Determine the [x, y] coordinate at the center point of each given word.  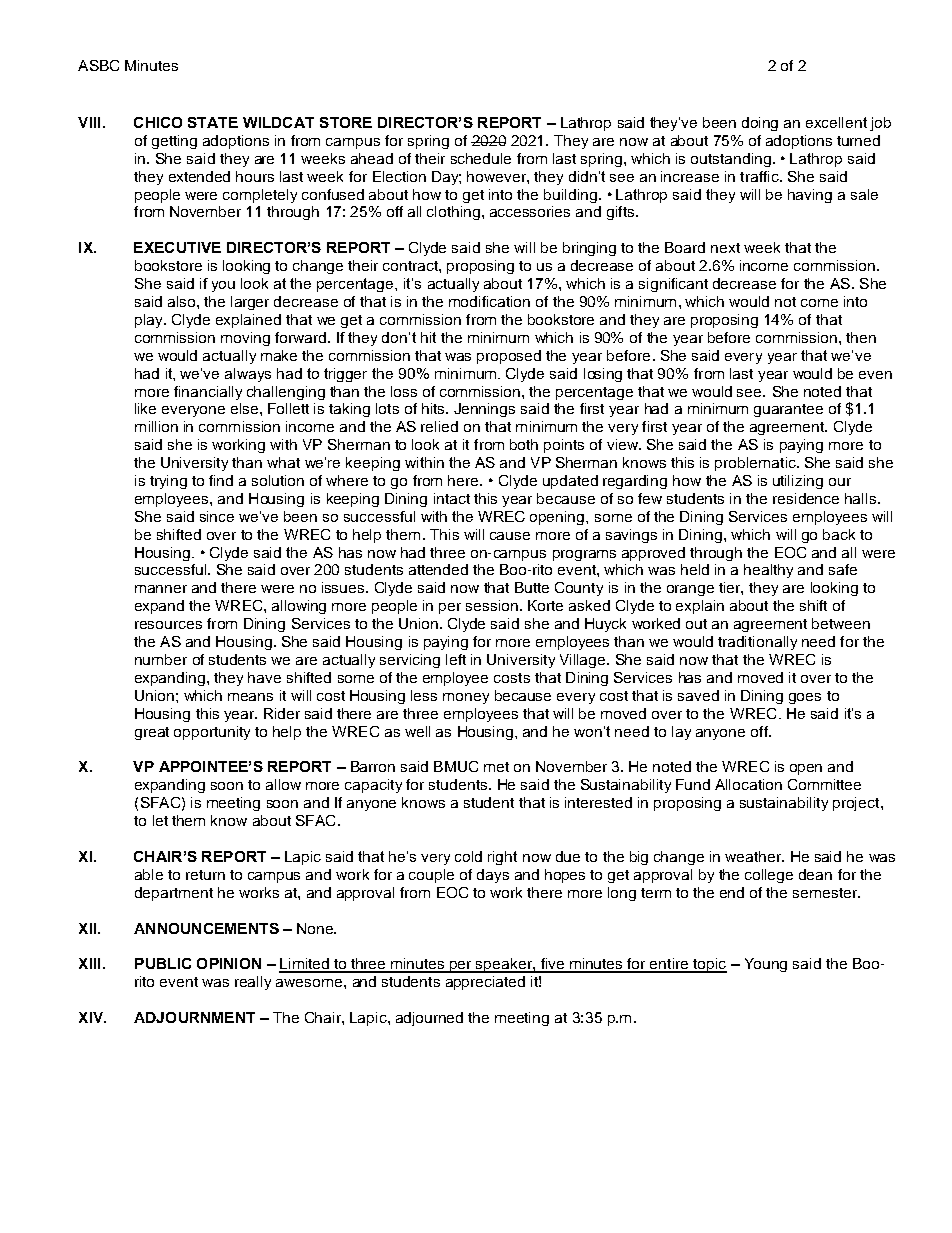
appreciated [485, 983]
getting [174, 142]
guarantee [788, 410]
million [156, 426]
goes [805, 698]
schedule [481, 158]
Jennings [484, 410]
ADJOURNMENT [194, 1017]
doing [760, 124]
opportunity [212, 733]
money [466, 698]
